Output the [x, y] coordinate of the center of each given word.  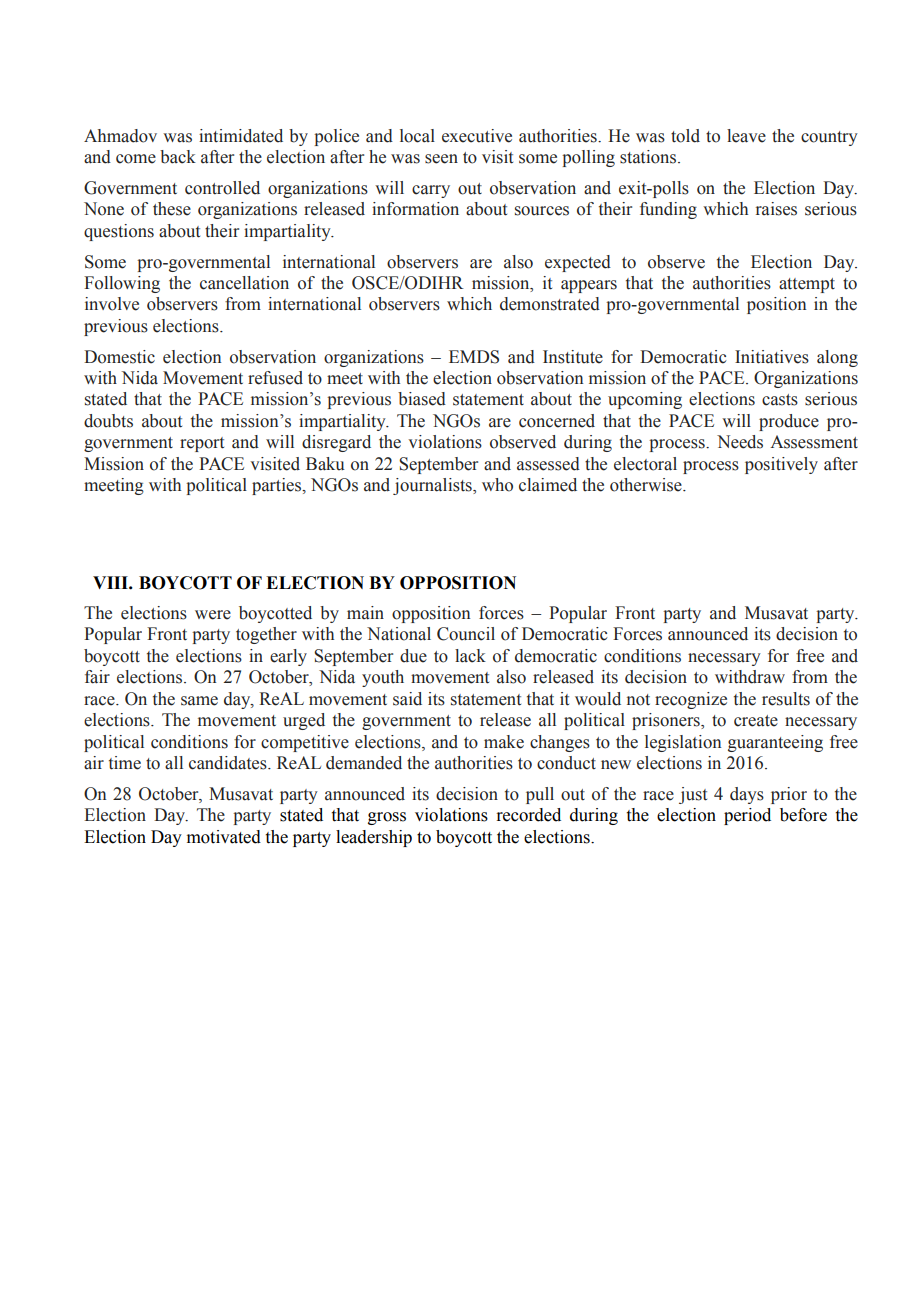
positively [781, 465]
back [178, 157]
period [747, 816]
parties [278, 486]
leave [746, 136]
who [497, 485]
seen [441, 159]
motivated [224, 837]
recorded [528, 815]
